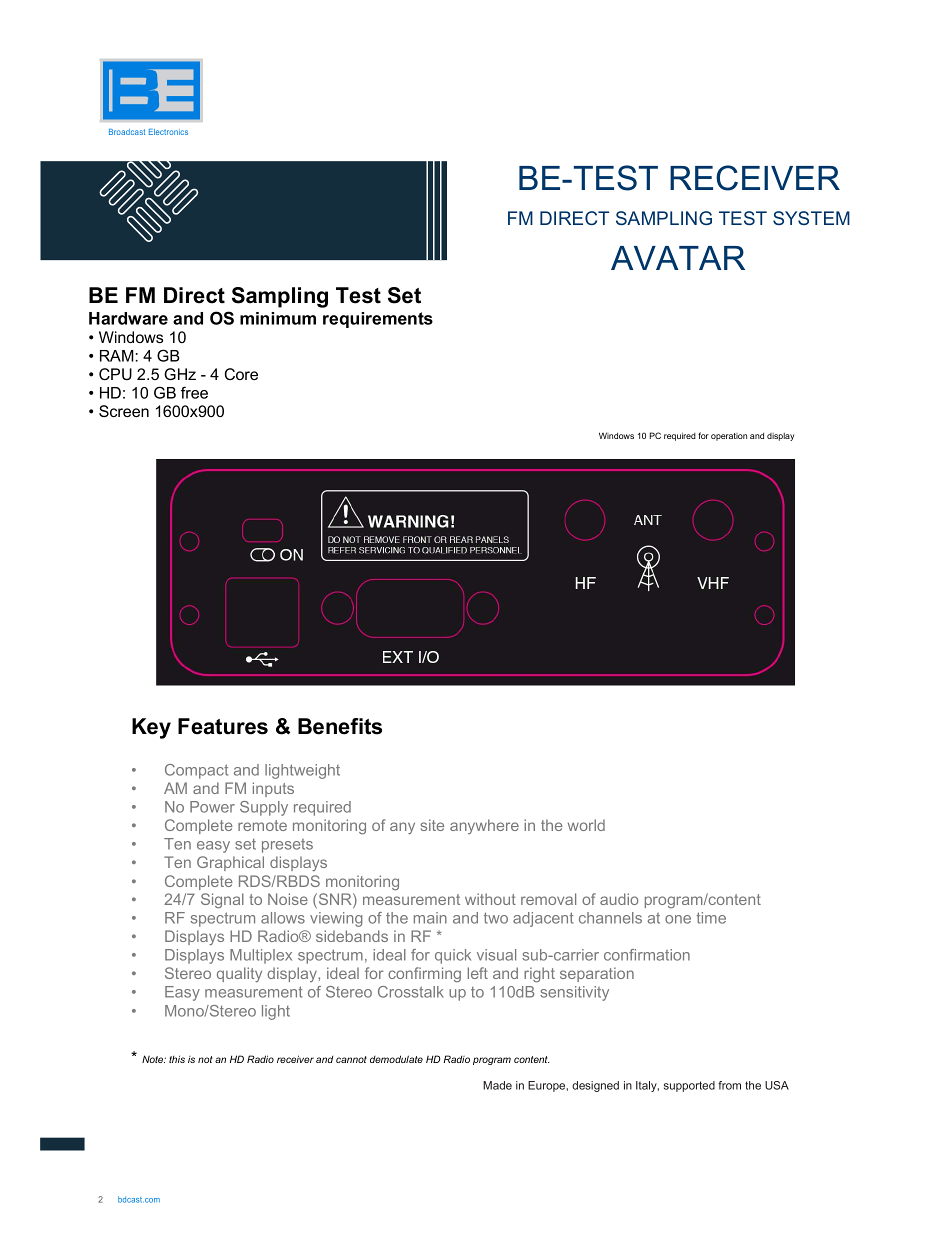  I want to click on SYSTEM, so click(811, 218).
